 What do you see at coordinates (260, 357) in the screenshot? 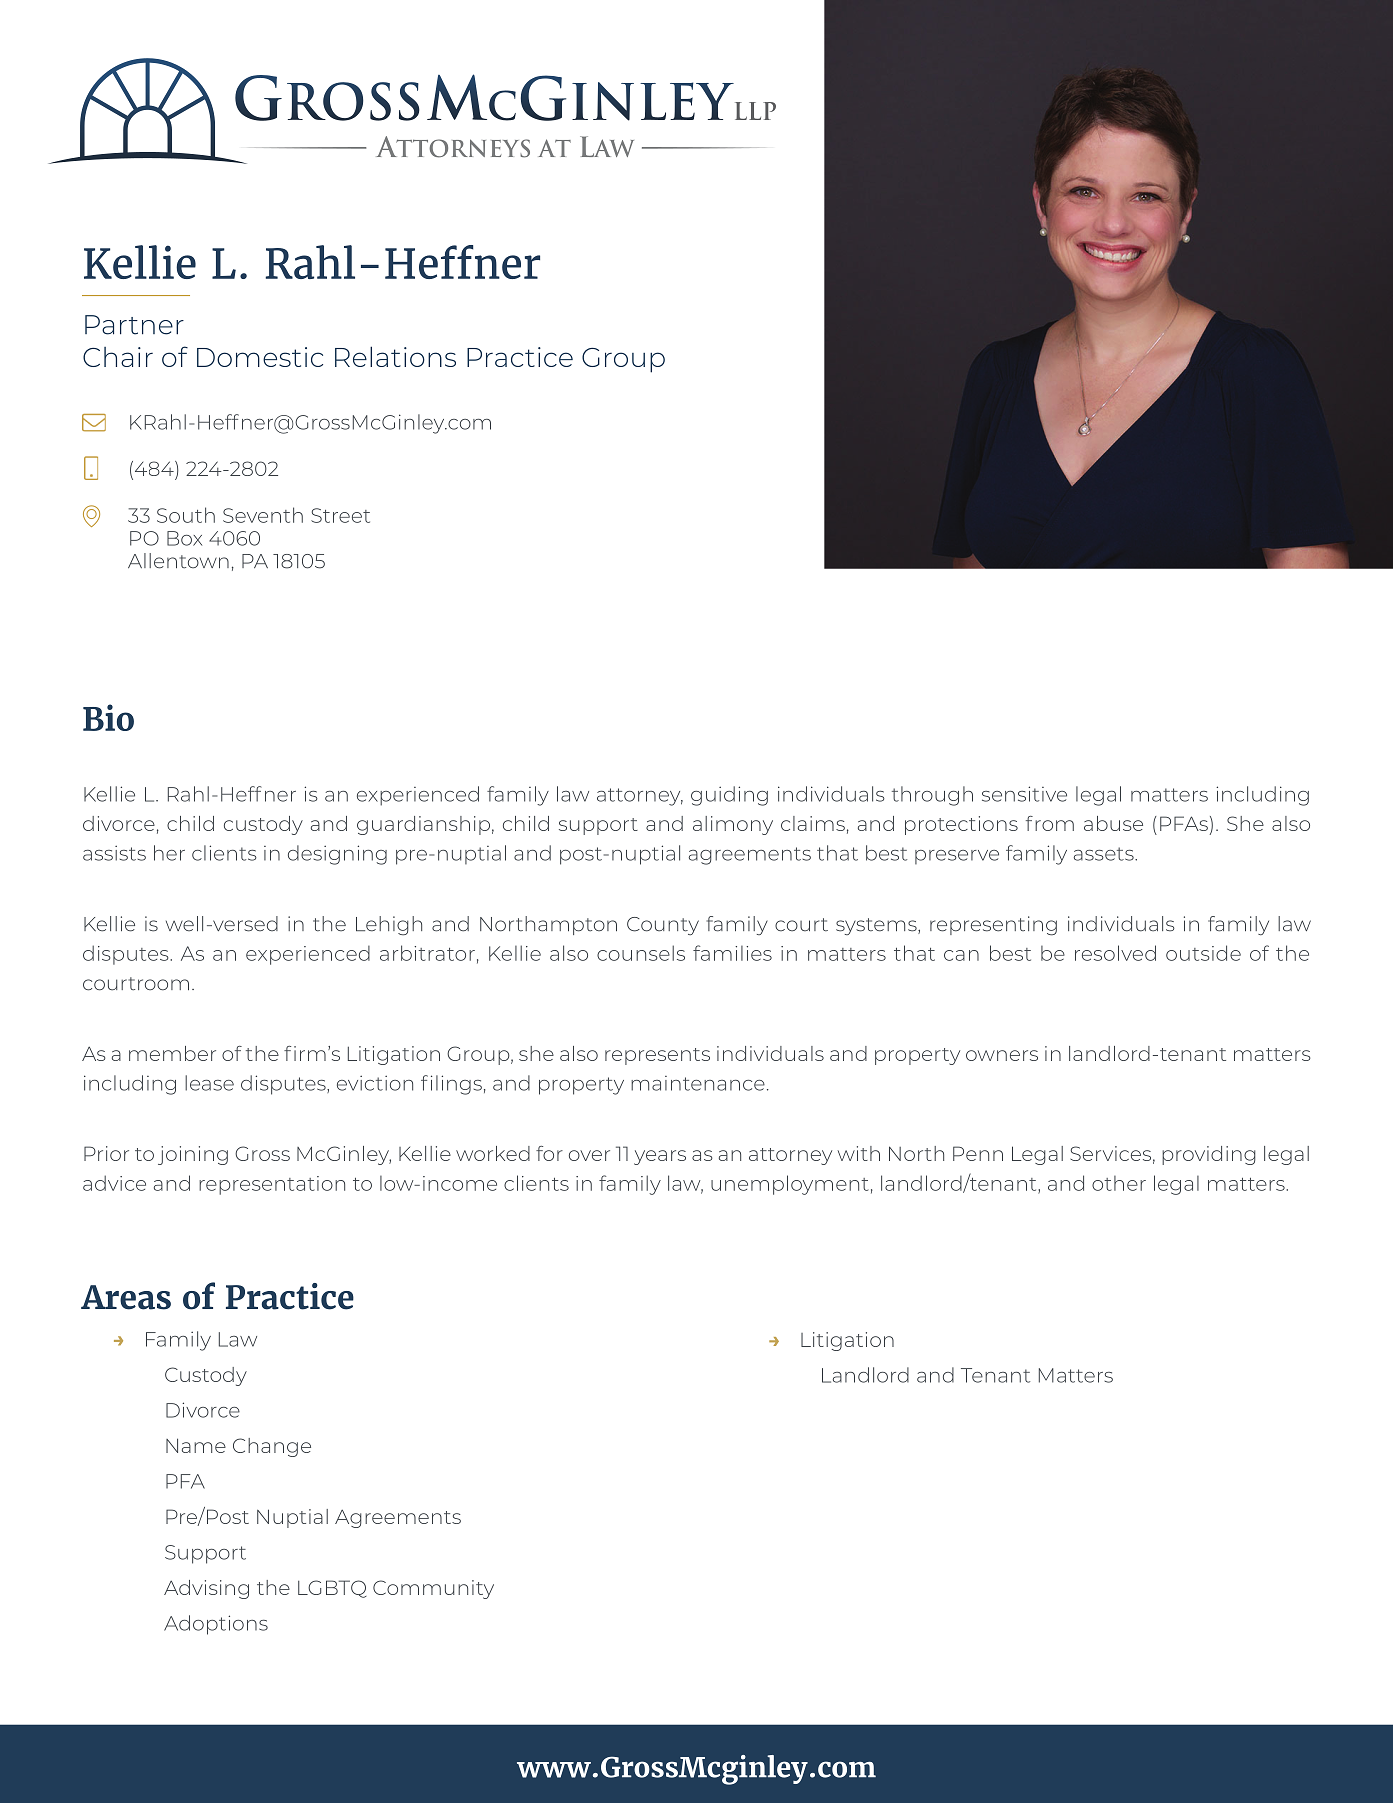
I see `Domestic` at bounding box center [260, 357].
